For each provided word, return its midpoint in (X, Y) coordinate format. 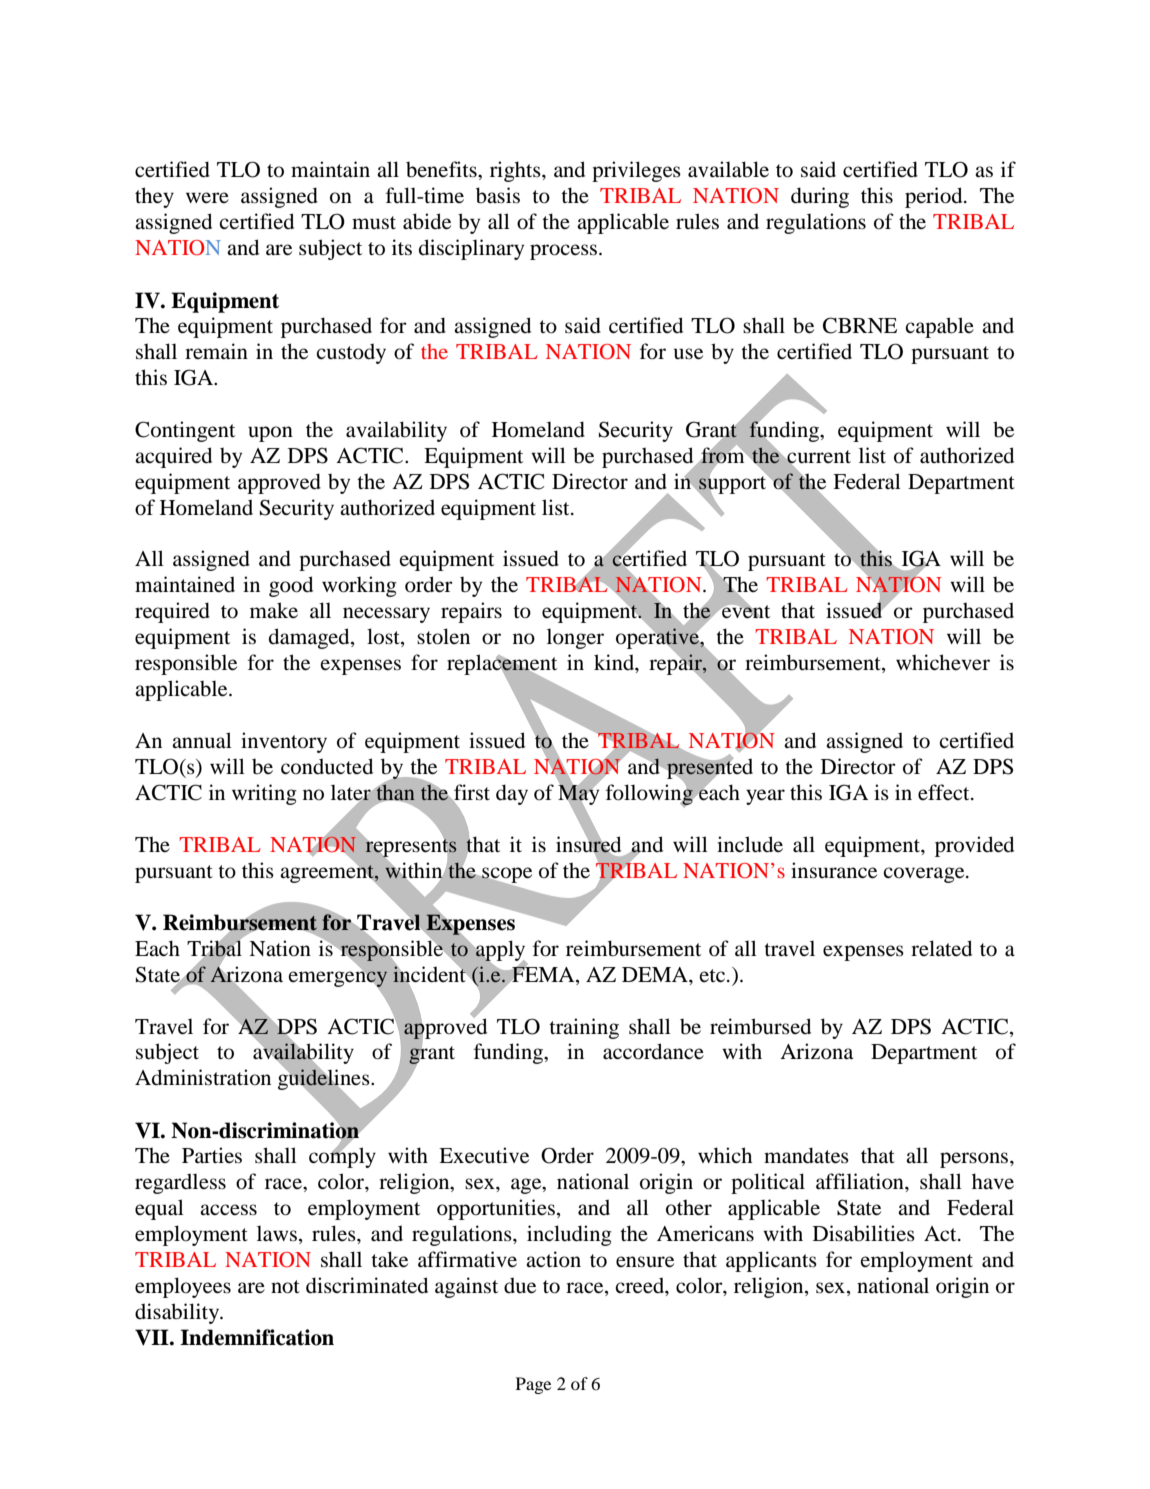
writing (264, 794)
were (207, 198)
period (935, 197)
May (578, 795)
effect (945, 792)
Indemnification (257, 1337)
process (565, 252)
